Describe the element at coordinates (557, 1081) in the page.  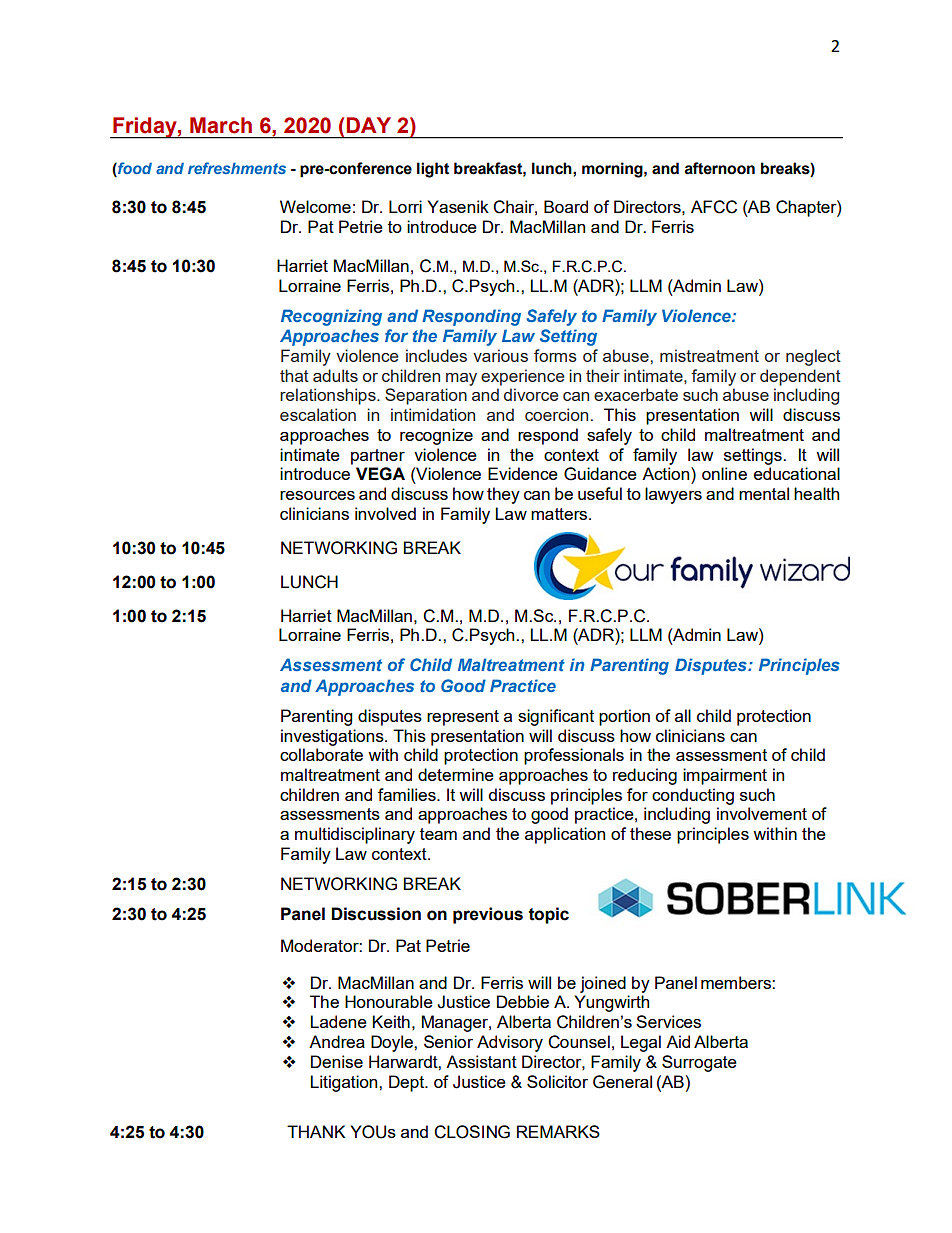
I see `Solicitor` at that location.
